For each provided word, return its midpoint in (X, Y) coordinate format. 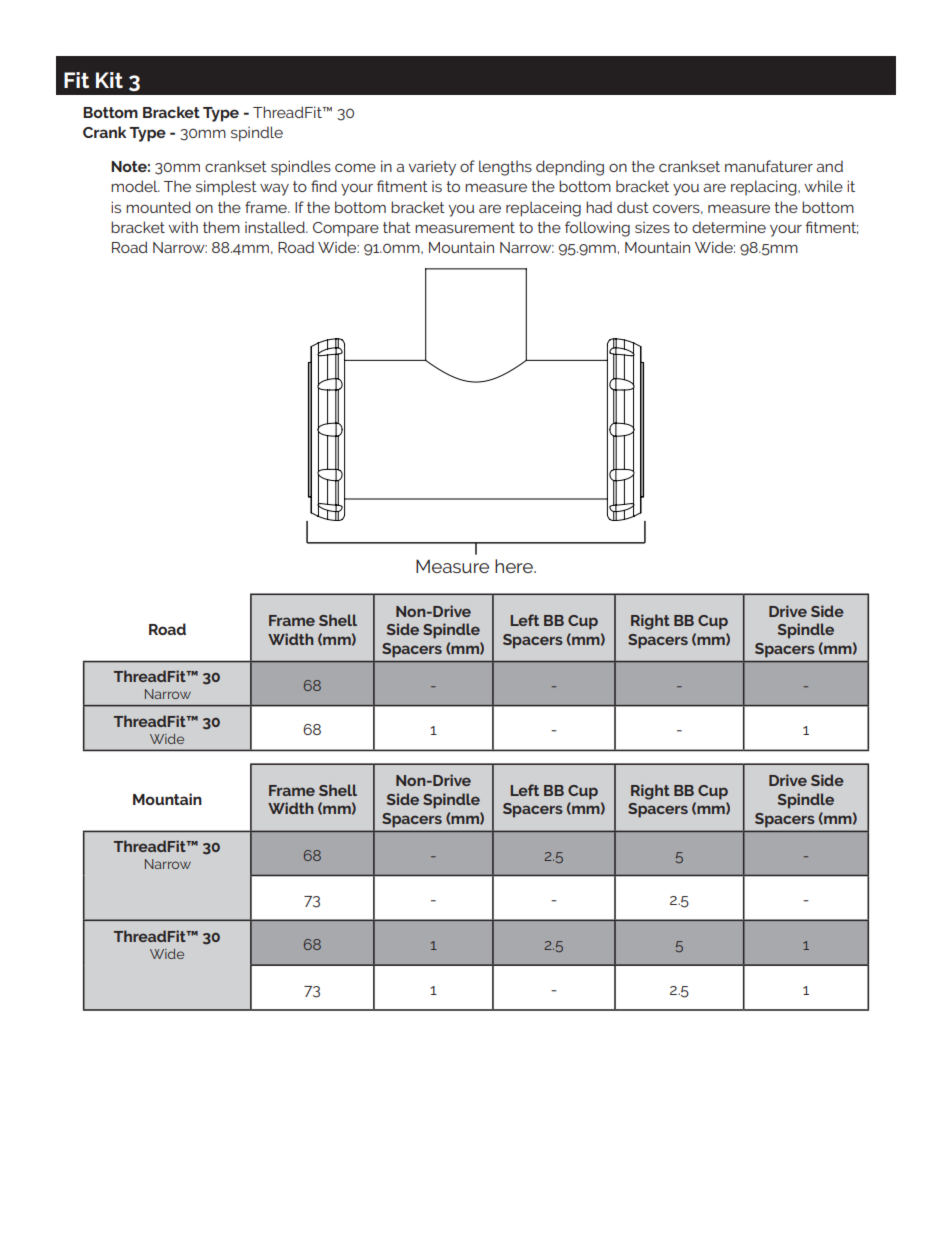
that (397, 227)
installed (276, 227)
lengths (505, 168)
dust (633, 207)
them (221, 227)
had (599, 207)
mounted (158, 207)
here (515, 566)
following (597, 229)
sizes (652, 227)
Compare (346, 229)
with (183, 227)
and (829, 166)
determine (729, 227)
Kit (109, 80)
